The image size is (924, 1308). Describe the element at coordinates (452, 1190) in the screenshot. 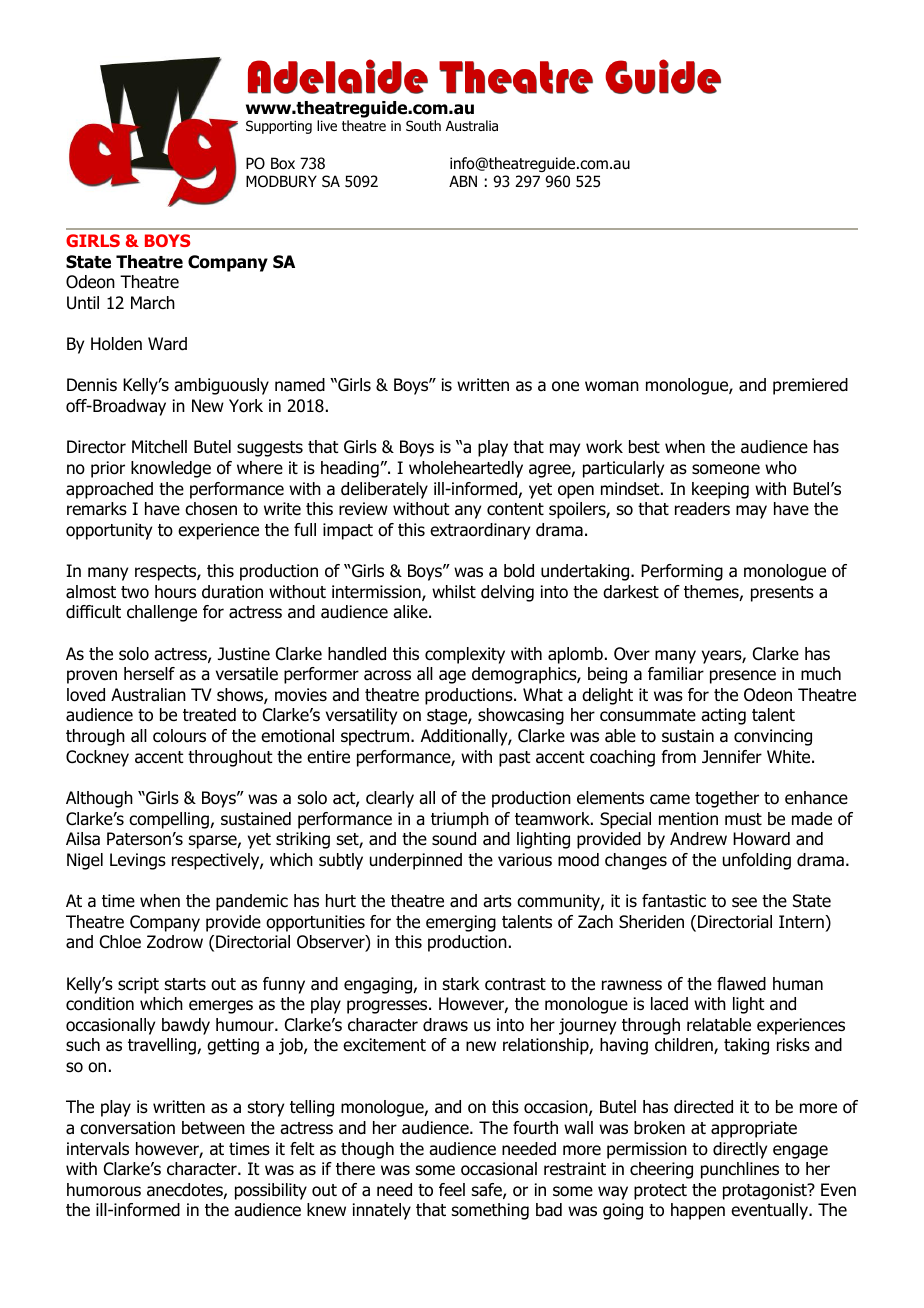

I see `feel` at that location.
